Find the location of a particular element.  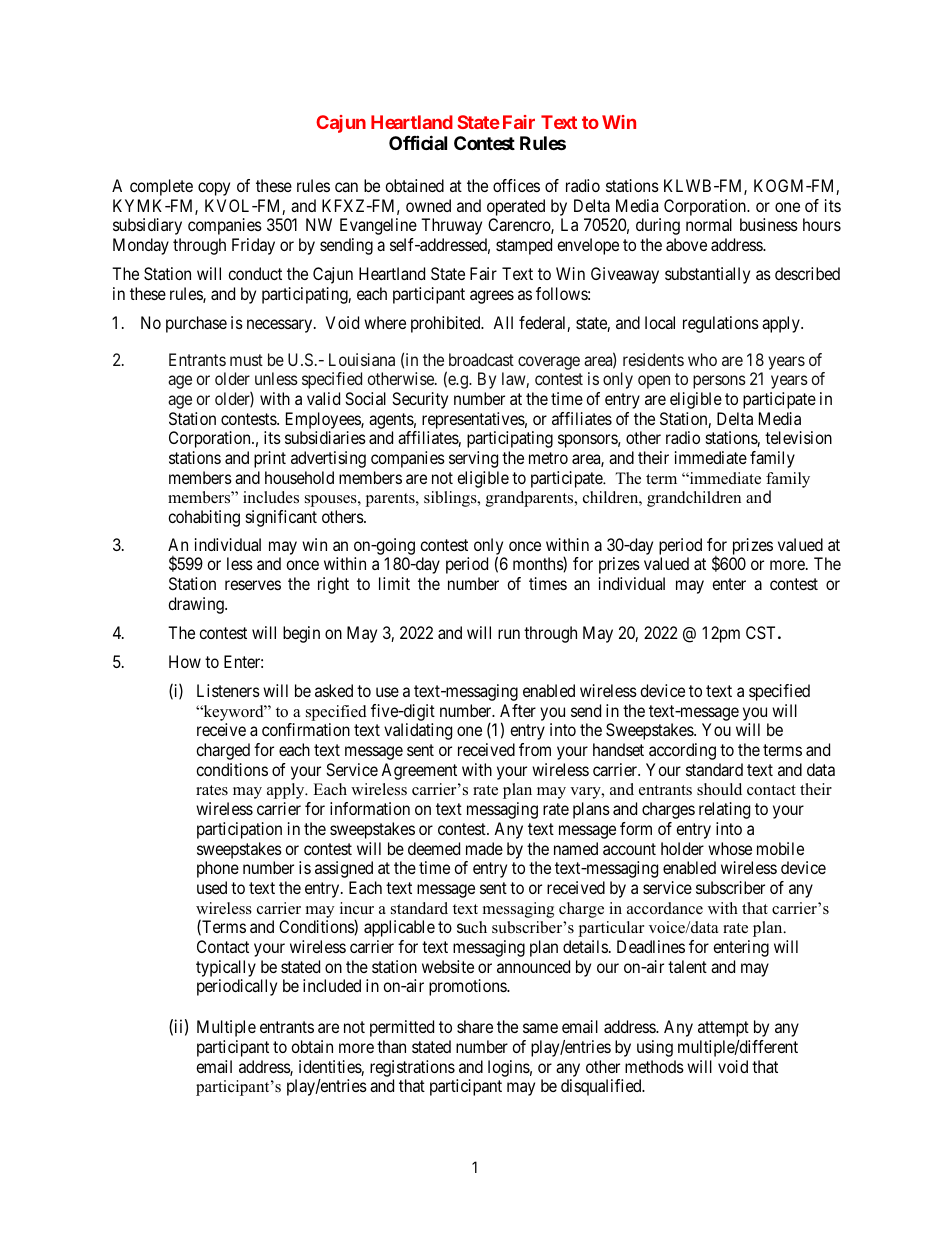

whose is located at coordinates (730, 848).
